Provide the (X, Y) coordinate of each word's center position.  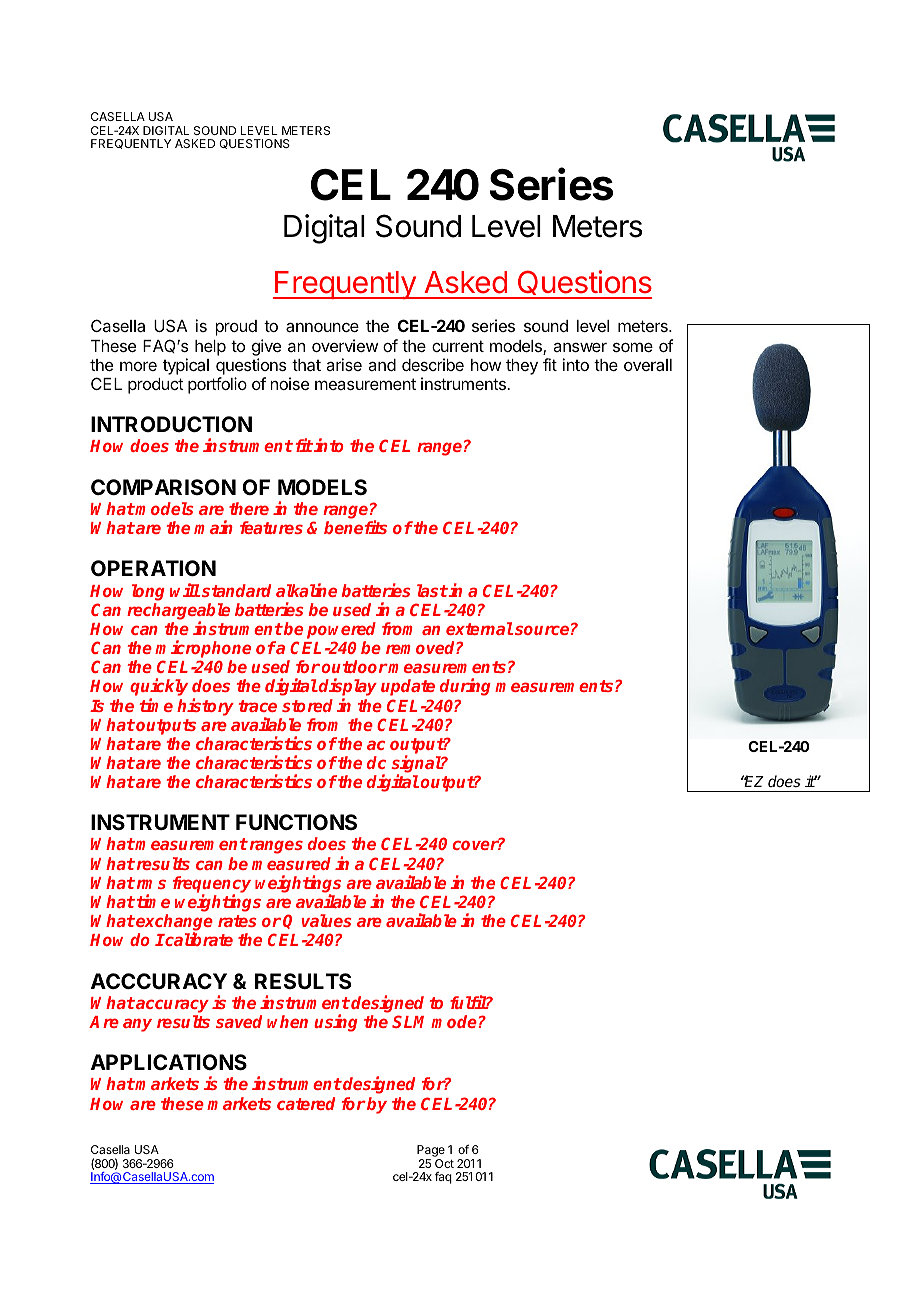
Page (431, 1151)
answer (580, 347)
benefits (355, 527)
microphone (203, 649)
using (336, 1023)
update (408, 687)
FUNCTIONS (296, 822)
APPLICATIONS (169, 1062)
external (479, 628)
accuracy (171, 1006)
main (213, 527)
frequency (212, 885)
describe (433, 364)
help (210, 348)
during (465, 687)
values (326, 920)
